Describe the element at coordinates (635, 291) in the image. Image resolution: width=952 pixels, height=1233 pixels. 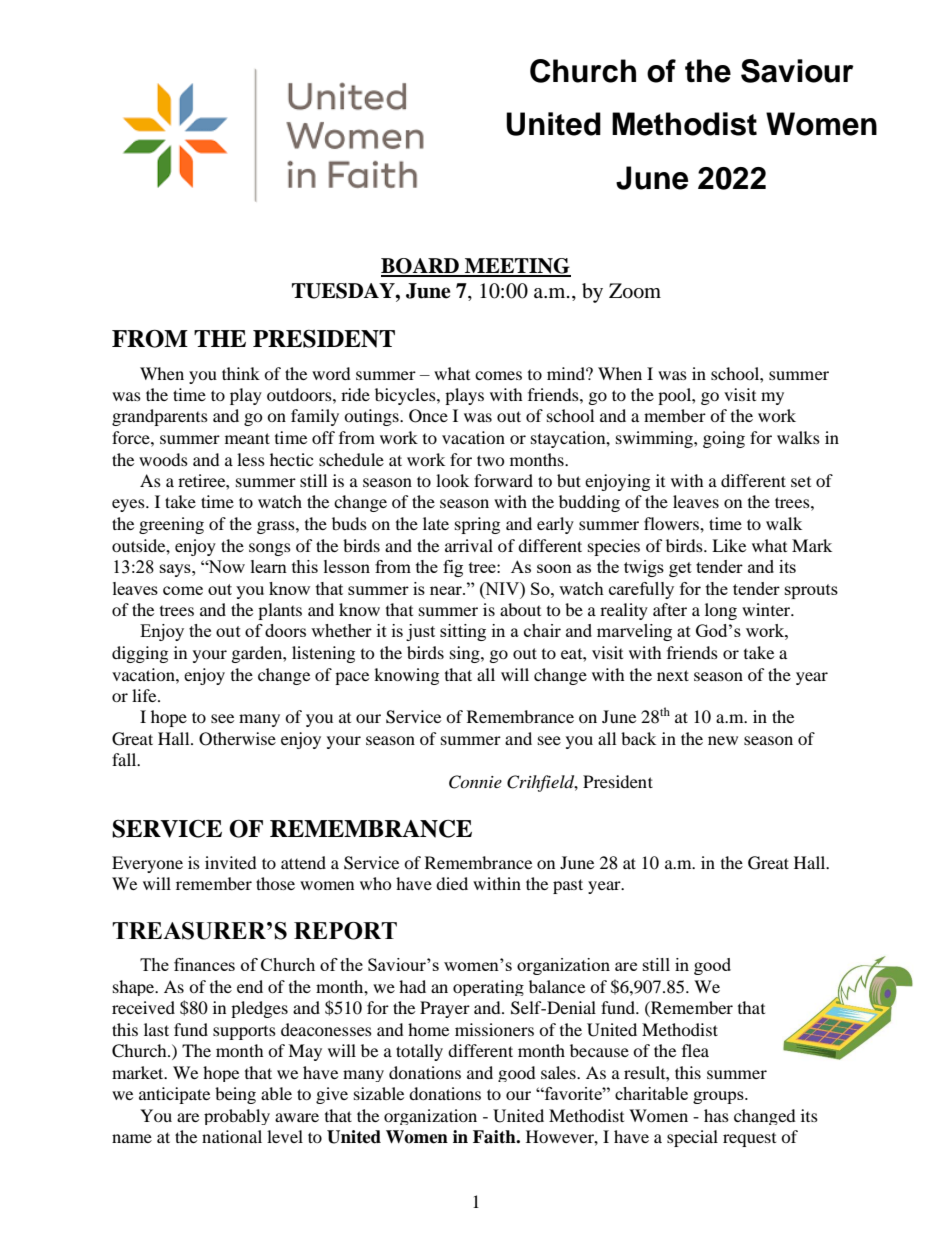
I see `Zoom` at that location.
